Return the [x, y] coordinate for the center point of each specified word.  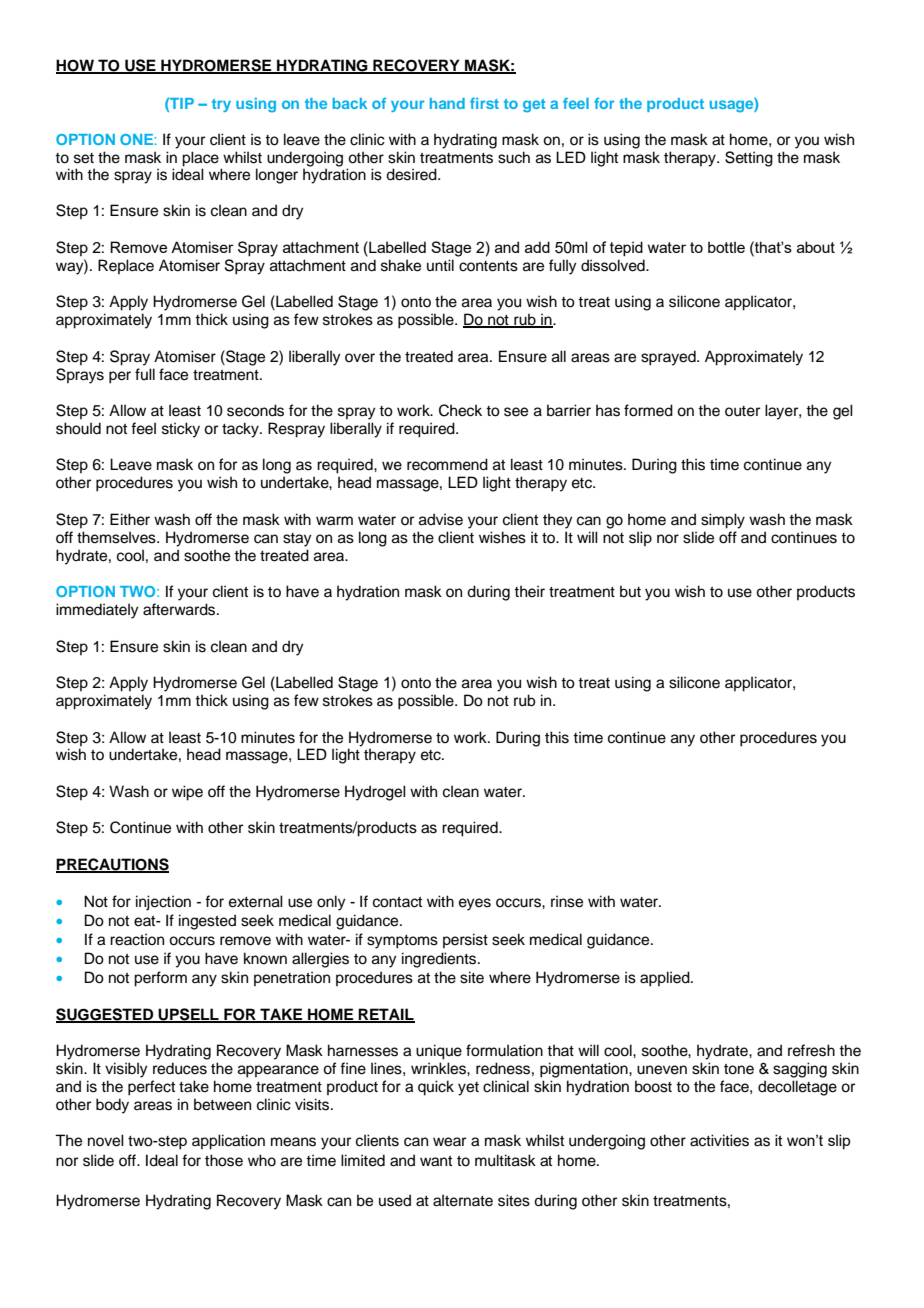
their [529, 591]
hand [447, 103]
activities [719, 1140]
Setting [749, 159]
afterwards [180, 609]
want [436, 1161]
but [630, 591]
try [221, 105]
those [224, 1160]
